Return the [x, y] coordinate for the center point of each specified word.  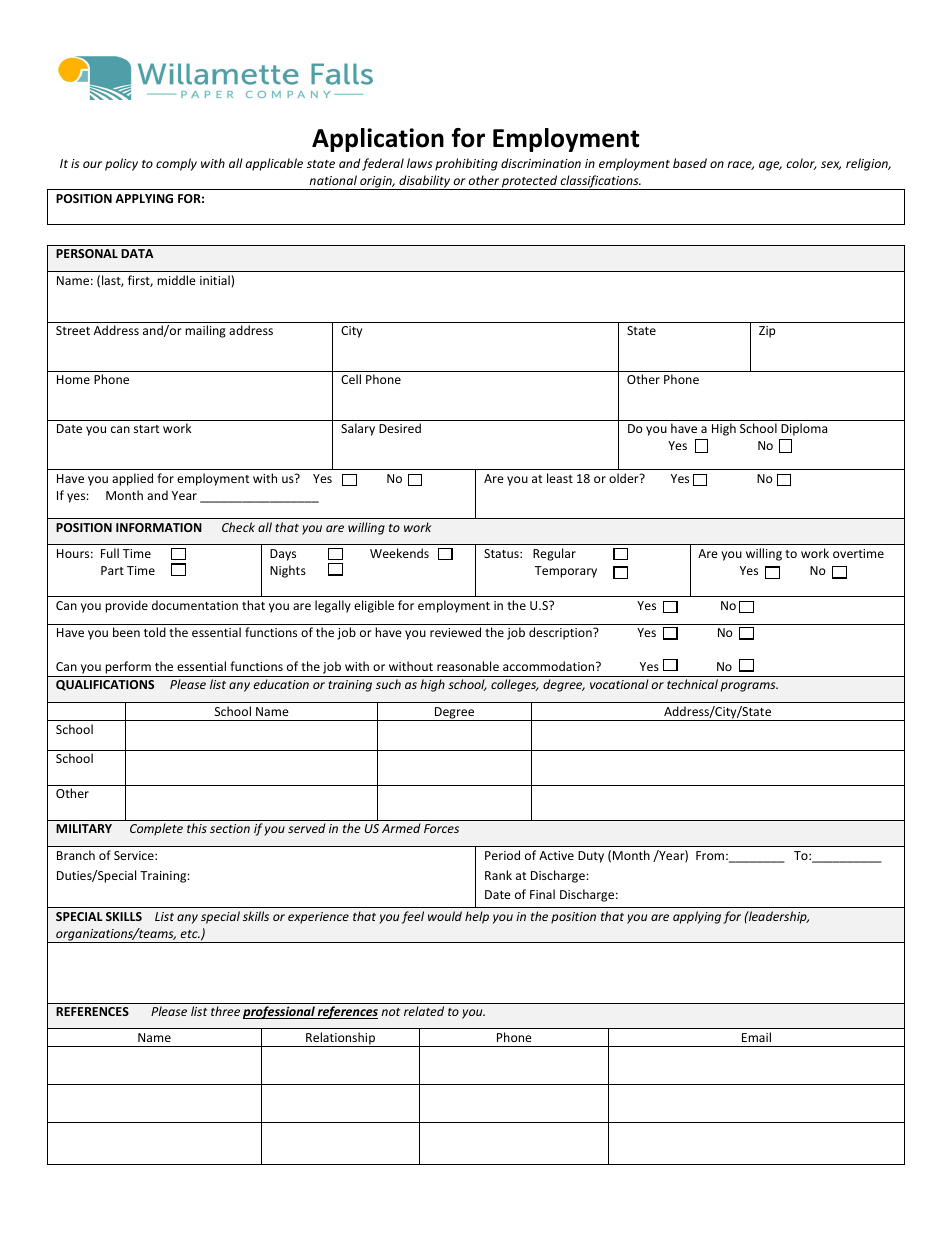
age [770, 166]
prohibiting [466, 164]
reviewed [455, 632]
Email [756, 1037]
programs [749, 687]
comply [176, 164]
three [225, 1011]
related [424, 1011]
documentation [195, 605]
